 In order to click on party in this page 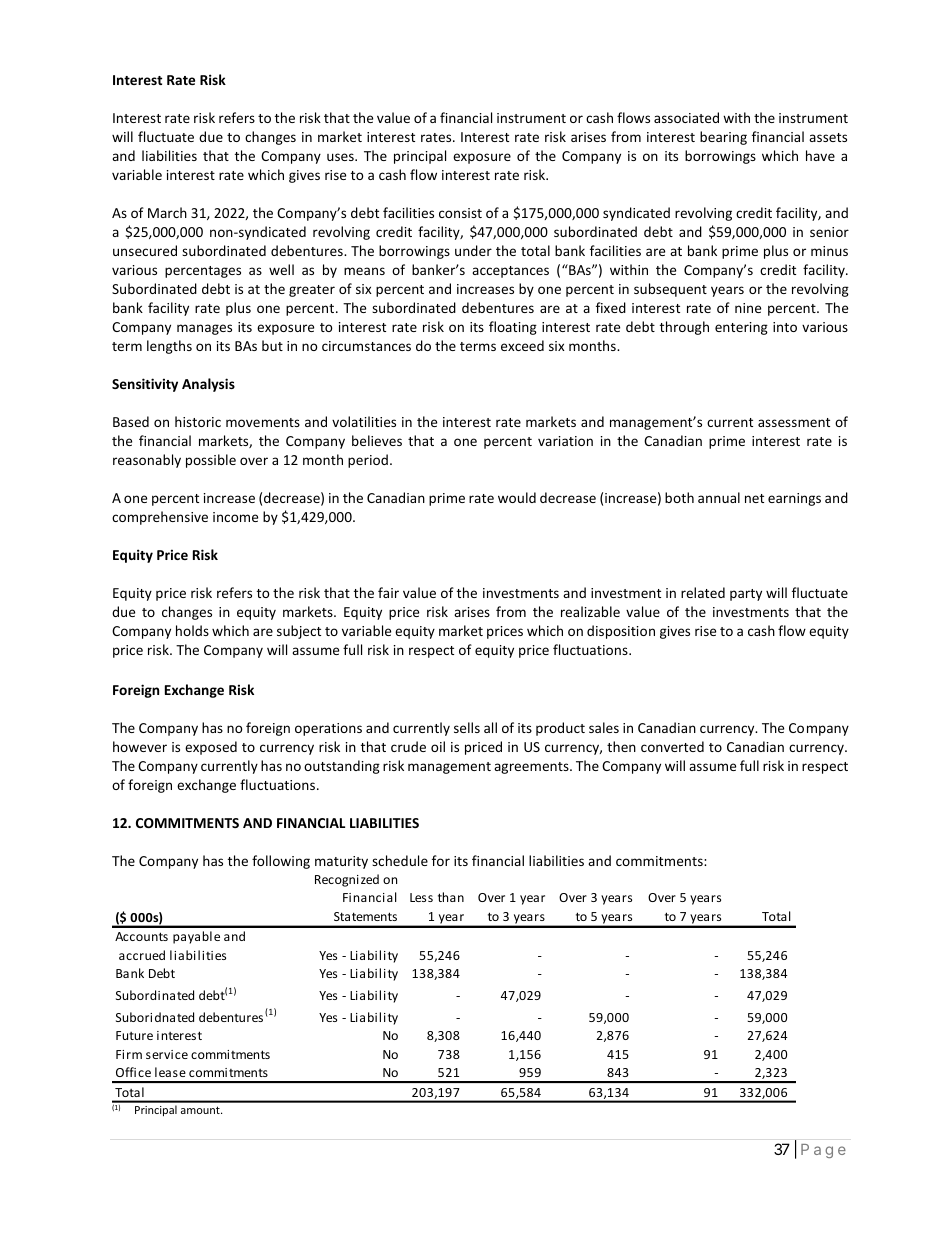, I will do `click(746, 595)`.
